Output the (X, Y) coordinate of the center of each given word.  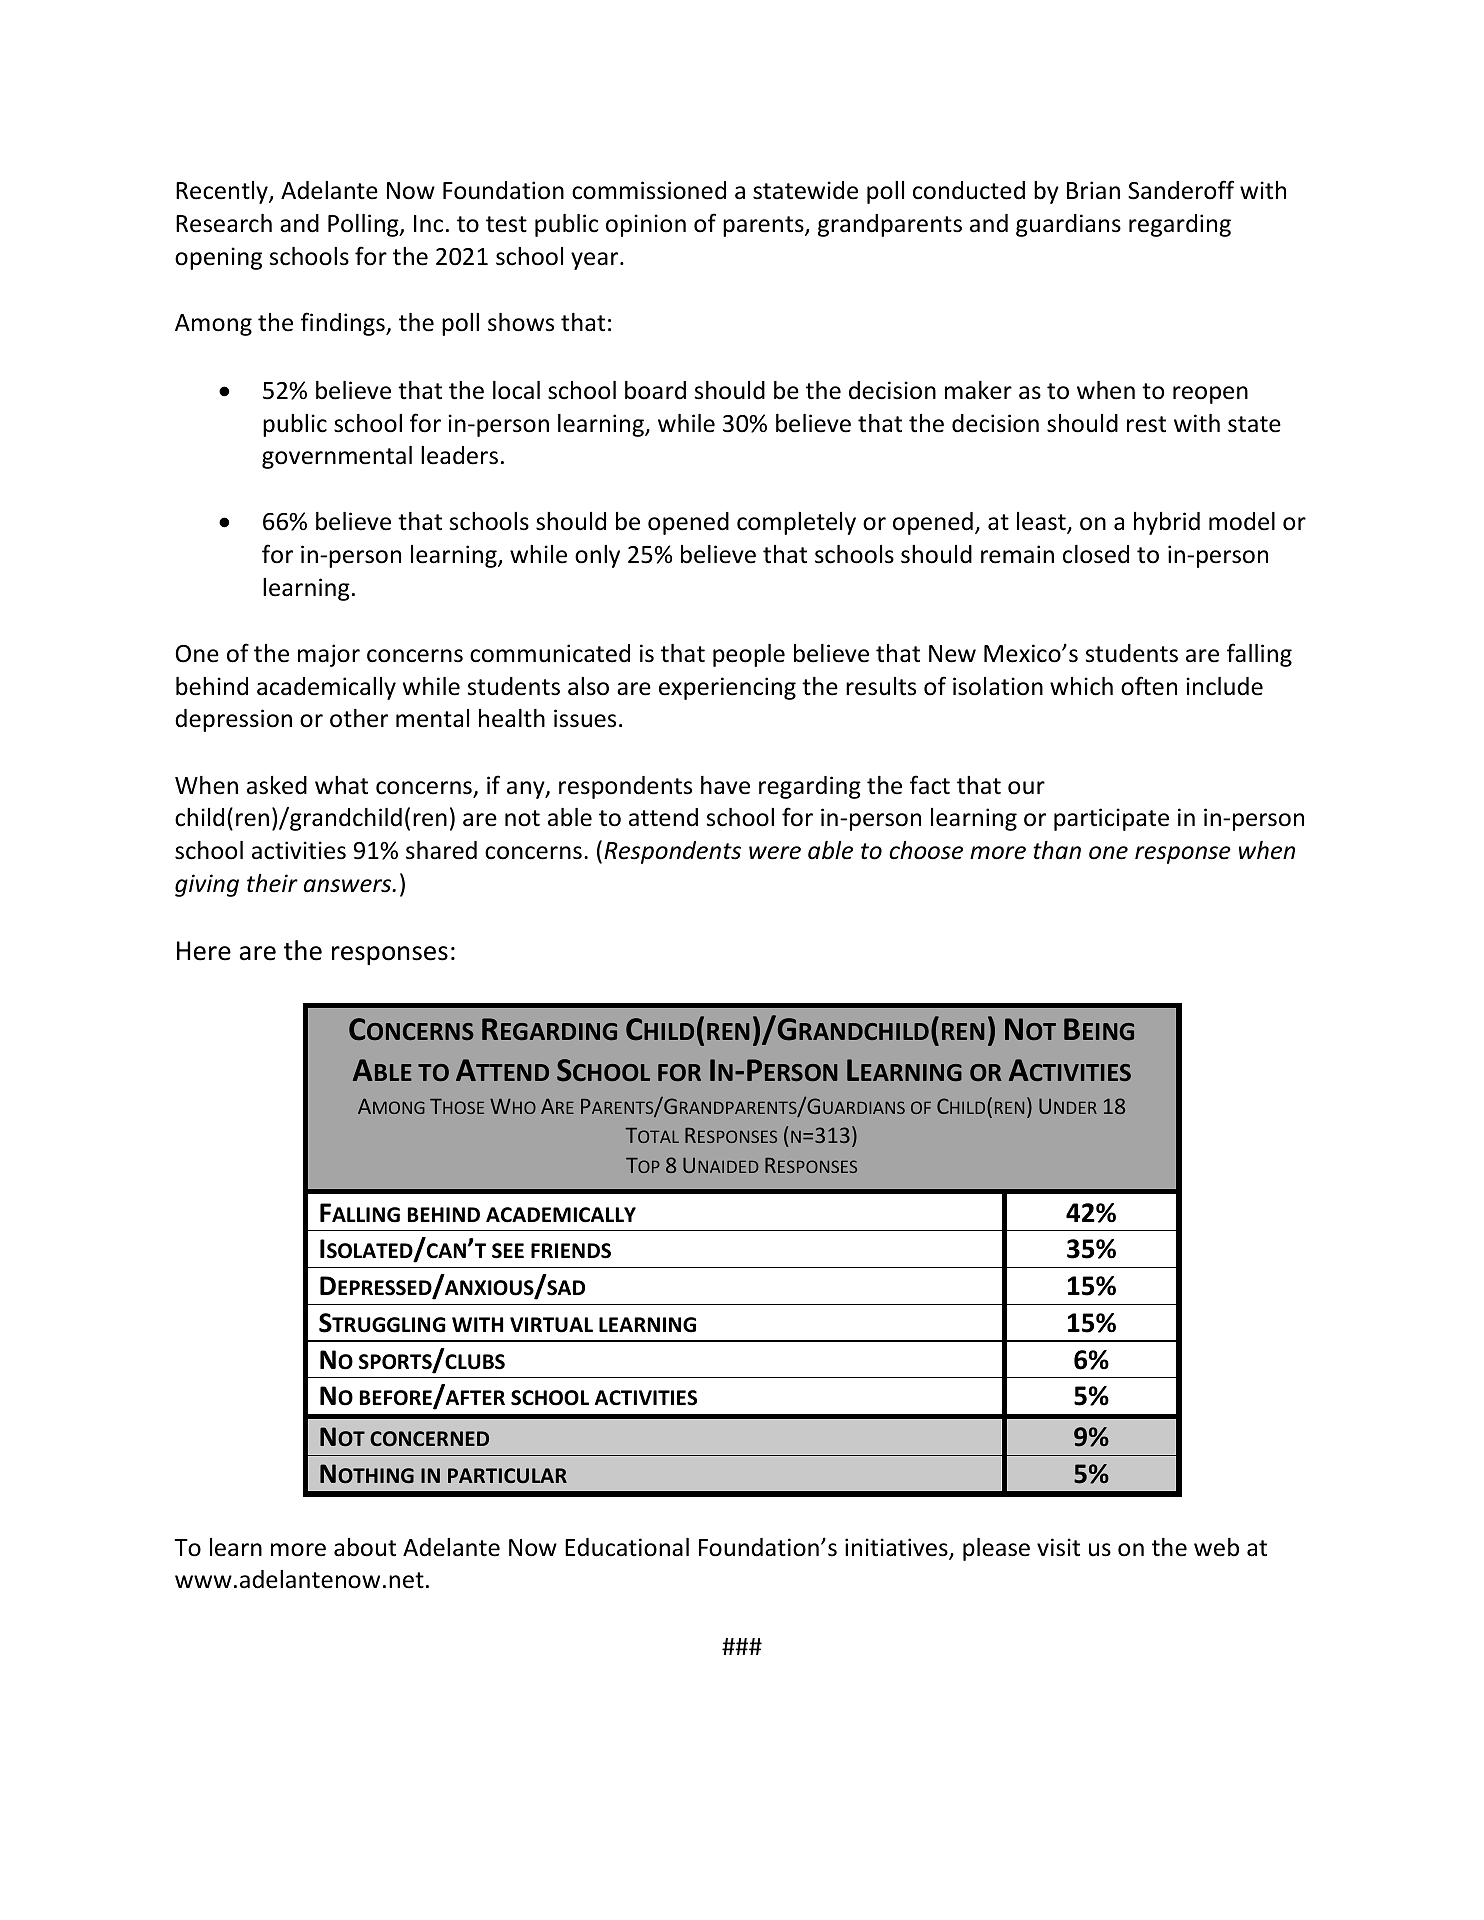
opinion (646, 225)
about (365, 1547)
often (1149, 686)
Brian (1093, 190)
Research (224, 223)
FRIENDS (571, 1251)
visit (1058, 1547)
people (749, 655)
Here (204, 951)
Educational (627, 1547)
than (1057, 850)
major (329, 655)
